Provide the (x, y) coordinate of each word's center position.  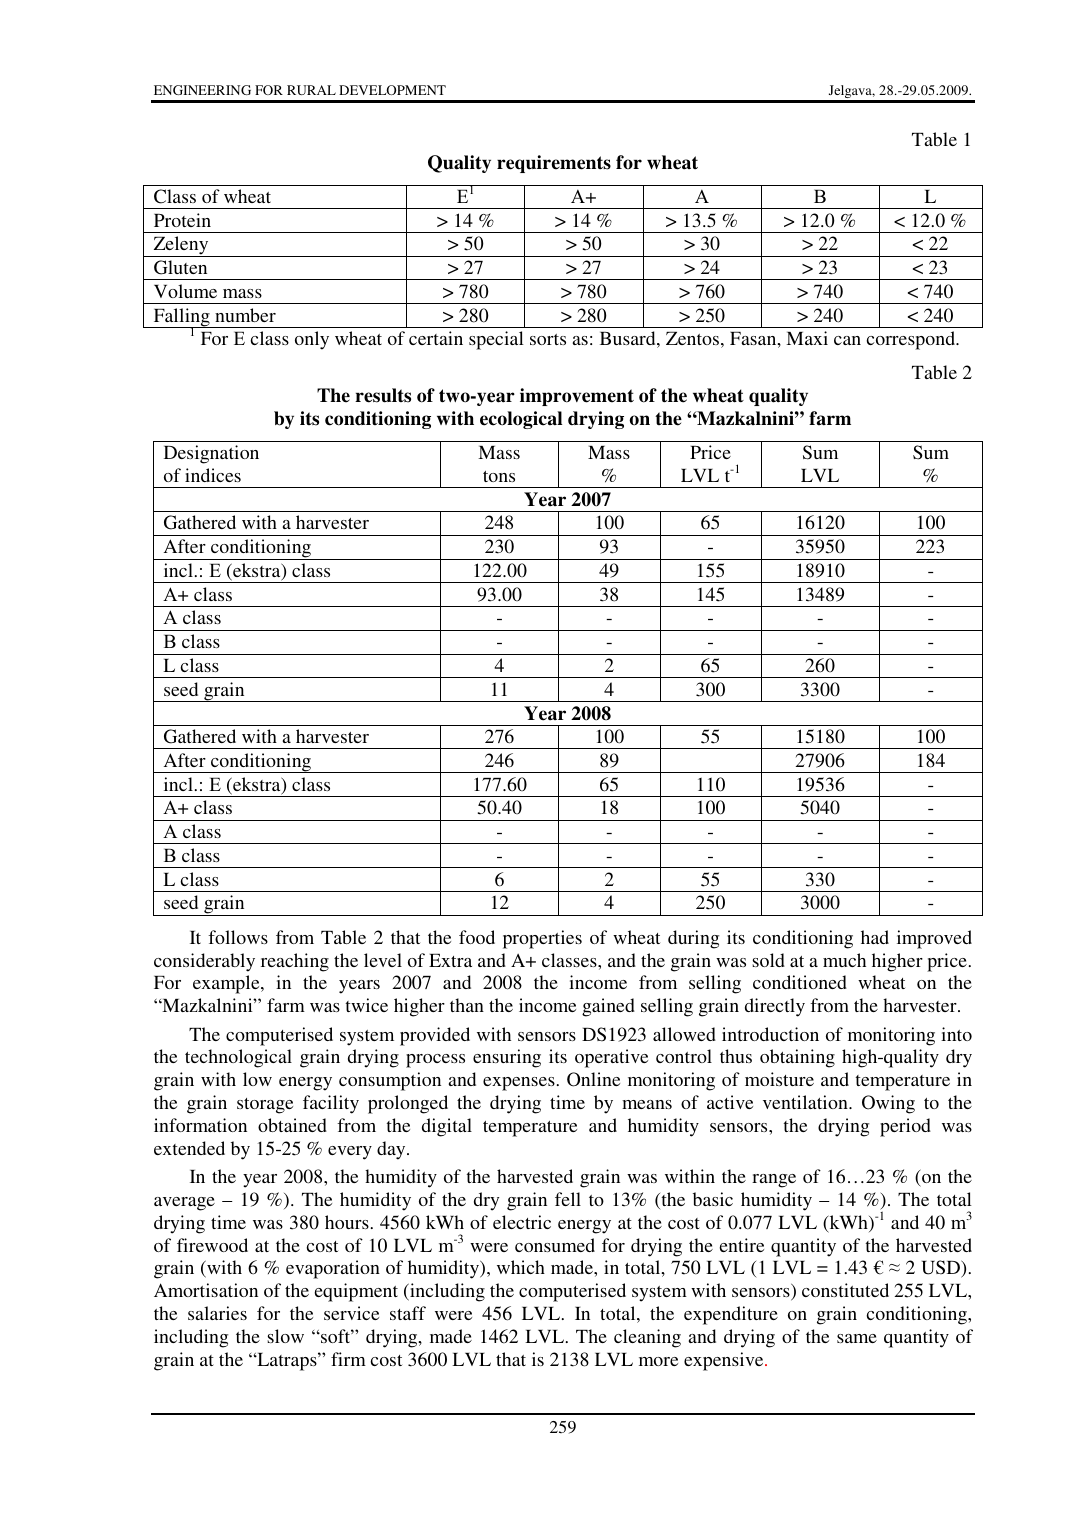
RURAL (311, 90)
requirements (554, 164)
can (847, 340)
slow (285, 1336)
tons (499, 476)
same (857, 1338)
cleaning (647, 1338)
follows (238, 937)
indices (213, 475)
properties (542, 939)
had (875, 937)
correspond (912, 340)
